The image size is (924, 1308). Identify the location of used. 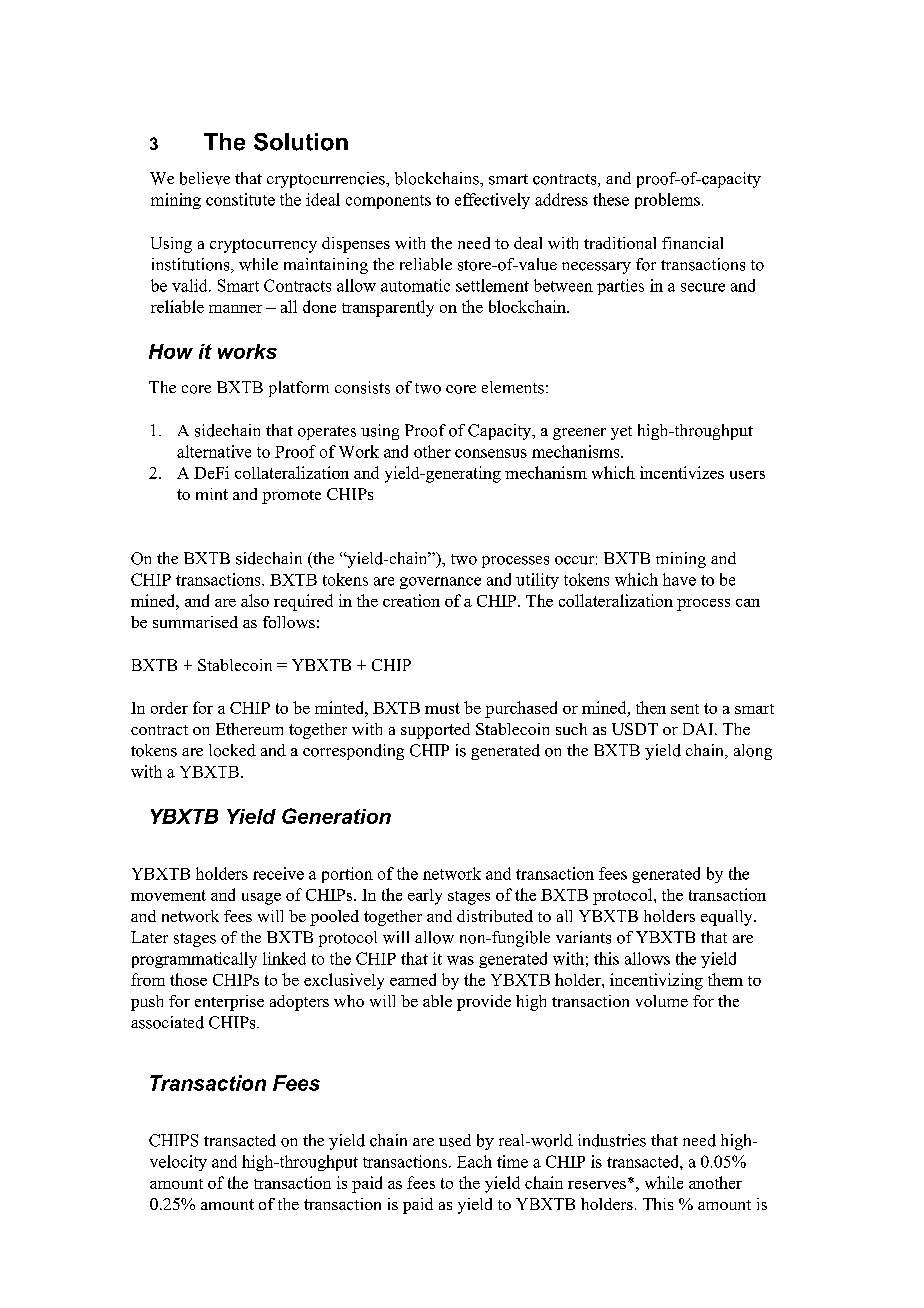
(455, 1140).
